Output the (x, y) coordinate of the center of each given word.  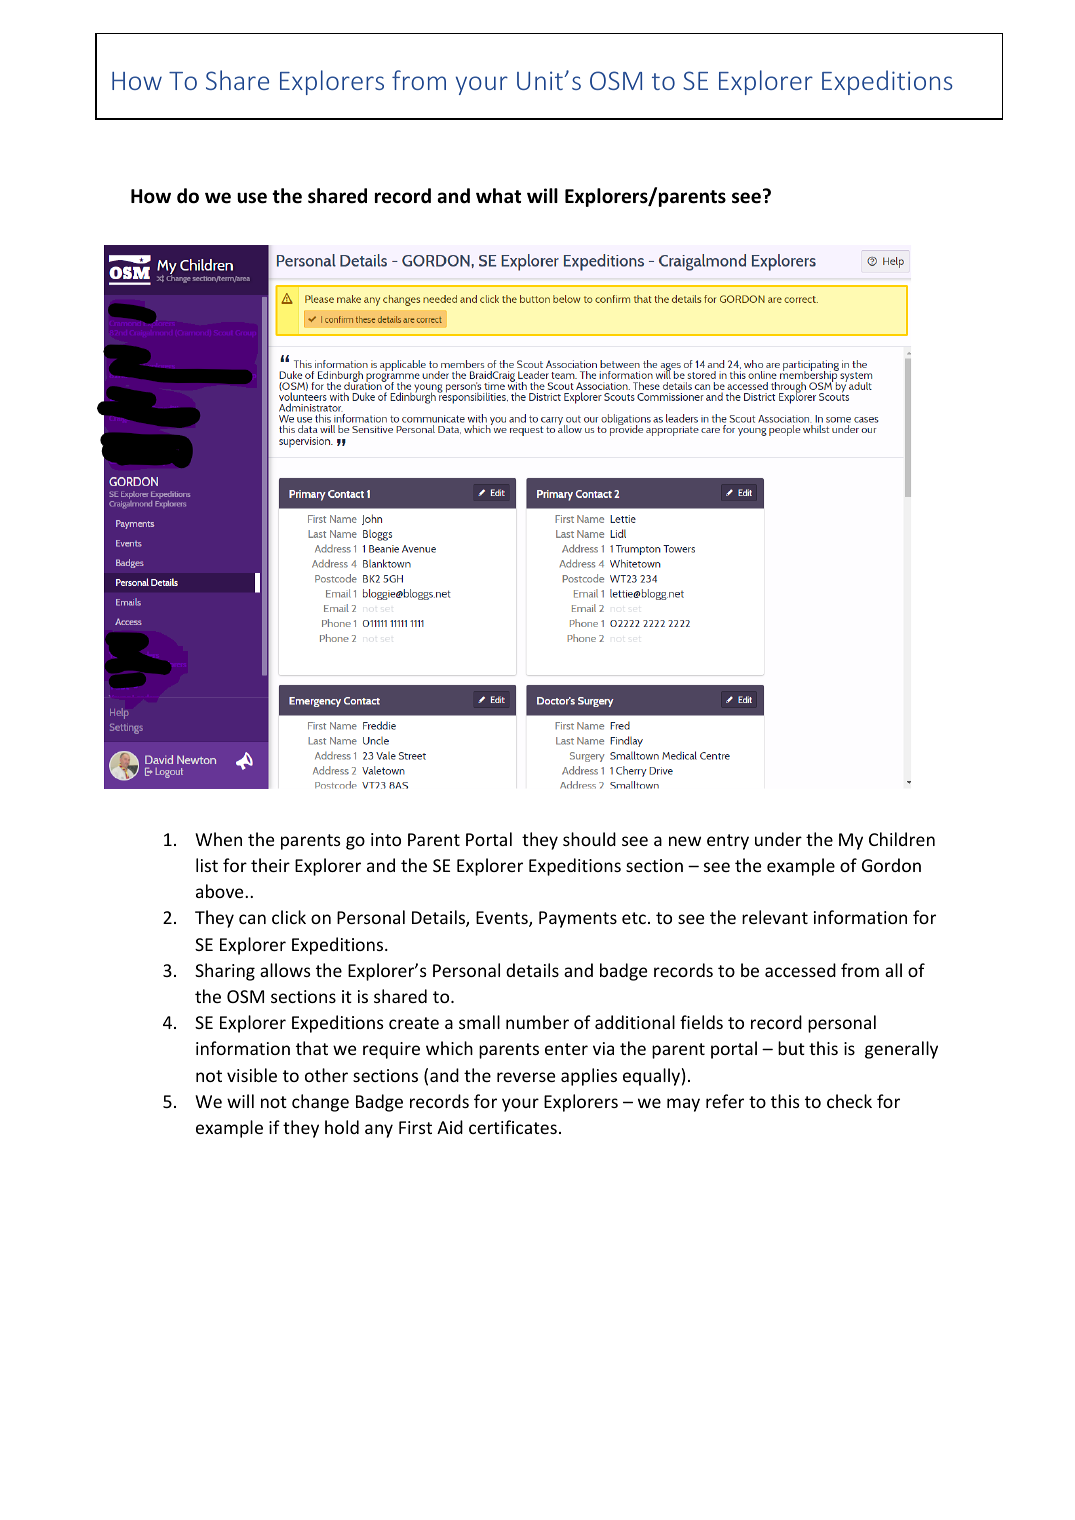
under (778, 839)
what (498, 196)
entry (728, 842)
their (270, 865)
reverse (526, 1077)
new (685, 841)
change (320, 1103)
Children (902, 839)
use (252, 198)
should (589, 839)
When (218, 839)
